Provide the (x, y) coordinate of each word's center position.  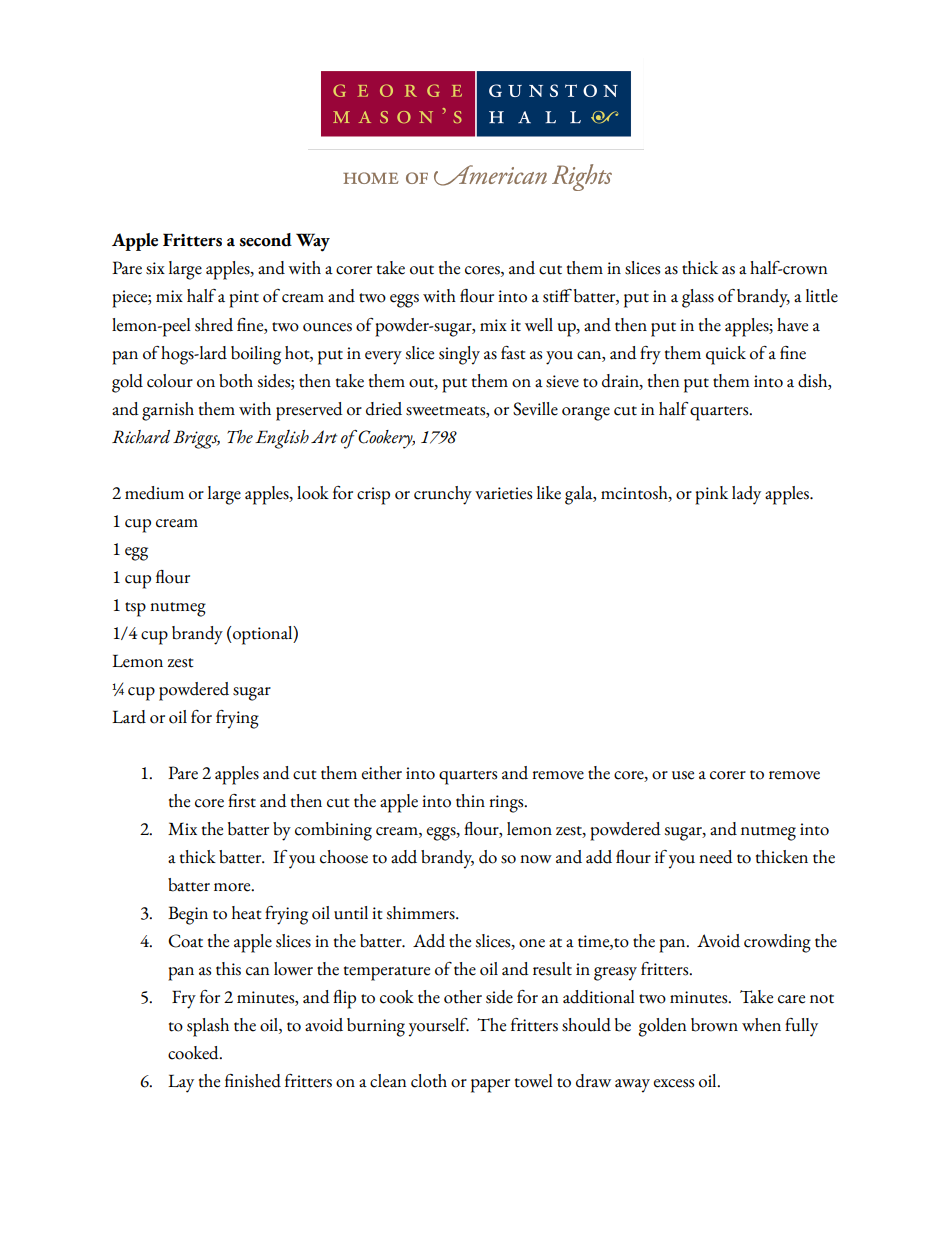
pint (244, 299)
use (683, 775)
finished (253, 1081)
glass (698, 298)
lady (746, 495)
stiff (557, 296)
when (761, 1025)
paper (490, 1086)
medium (154, 493)
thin (470, 801)
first (242, 801)
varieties (503, 493)
